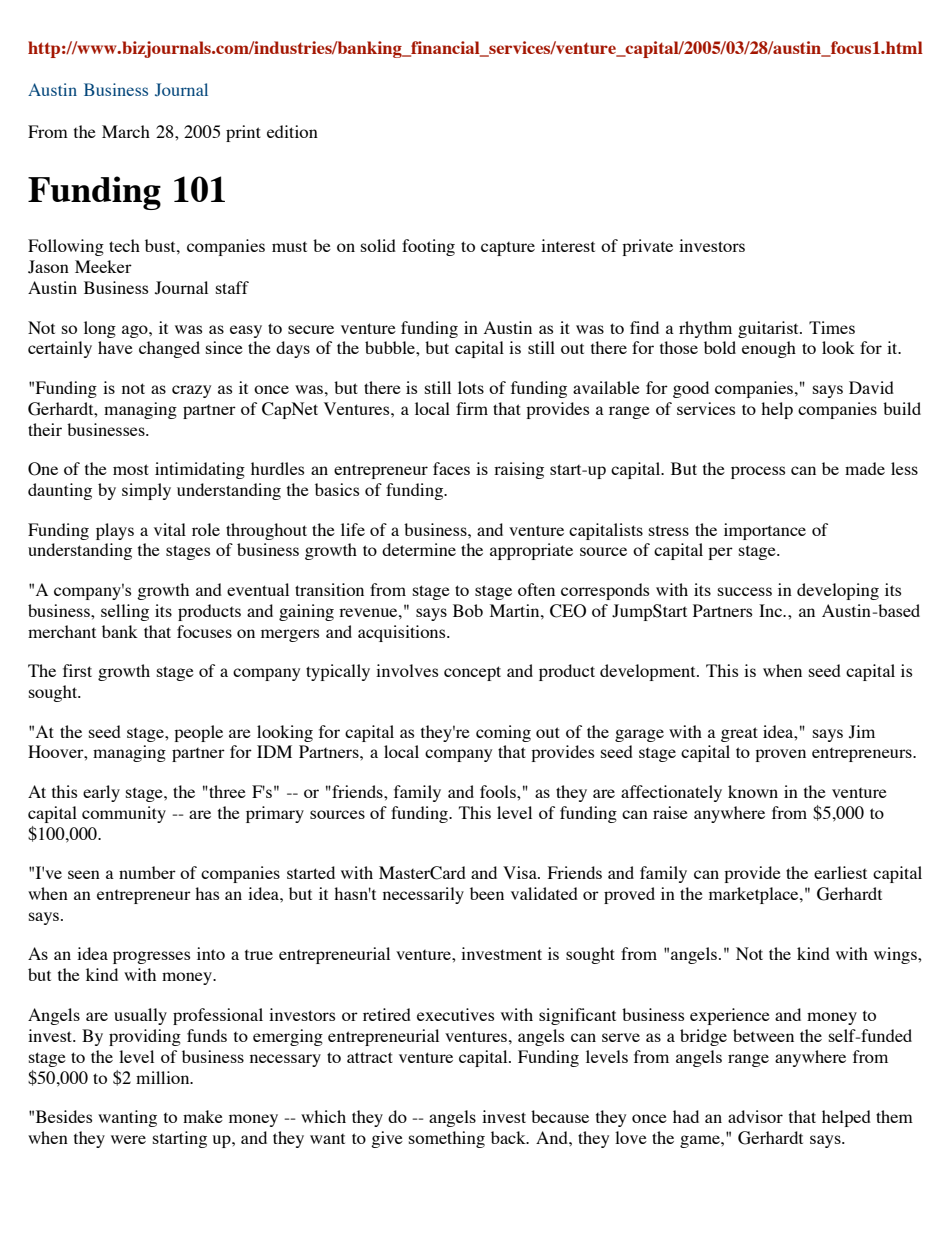 The height and width of the screenshot is (1233, 952). Describe the element at coordinates (753, 791) in the screenshot. I see `known` at that location.
